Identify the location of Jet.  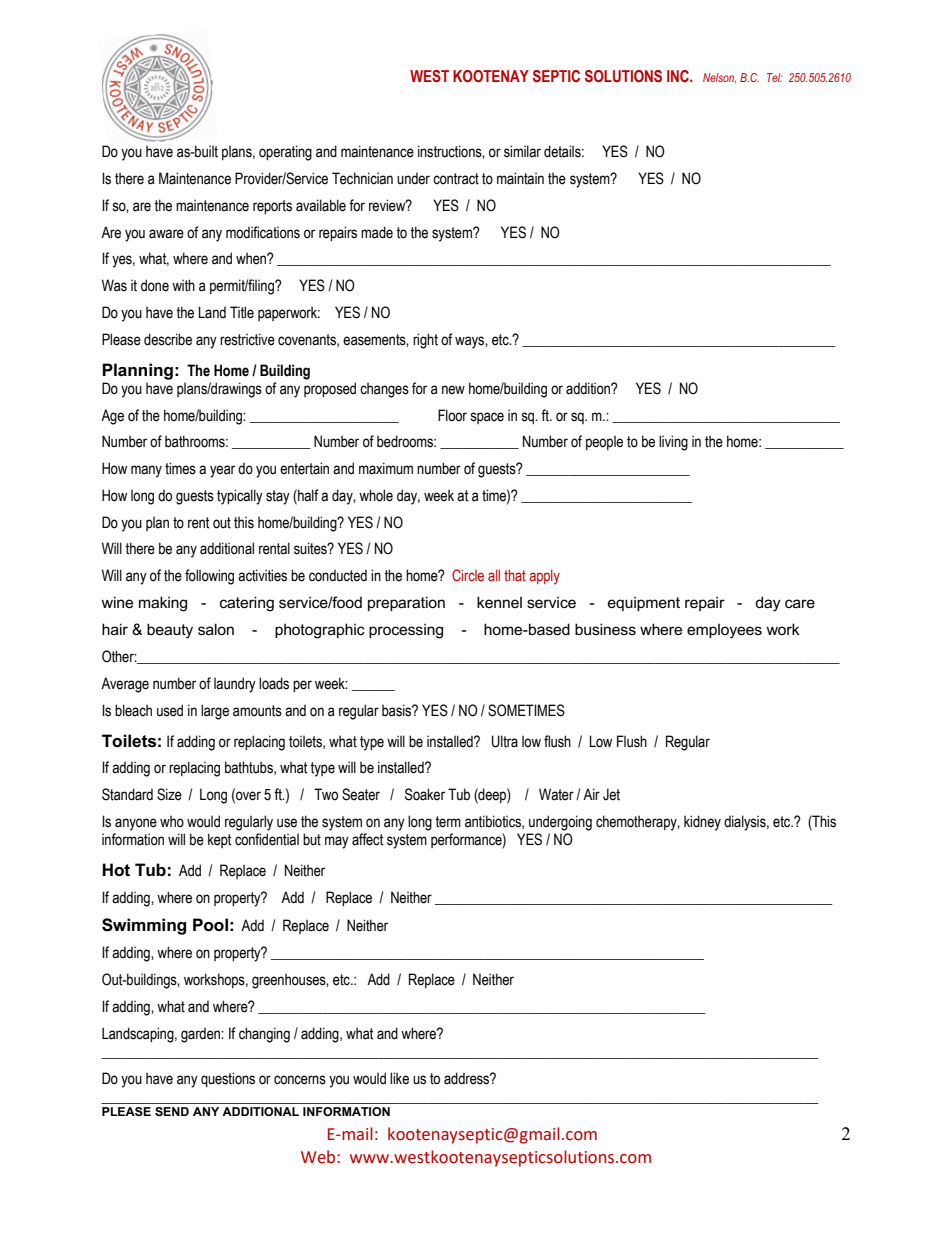
(611, 794).
